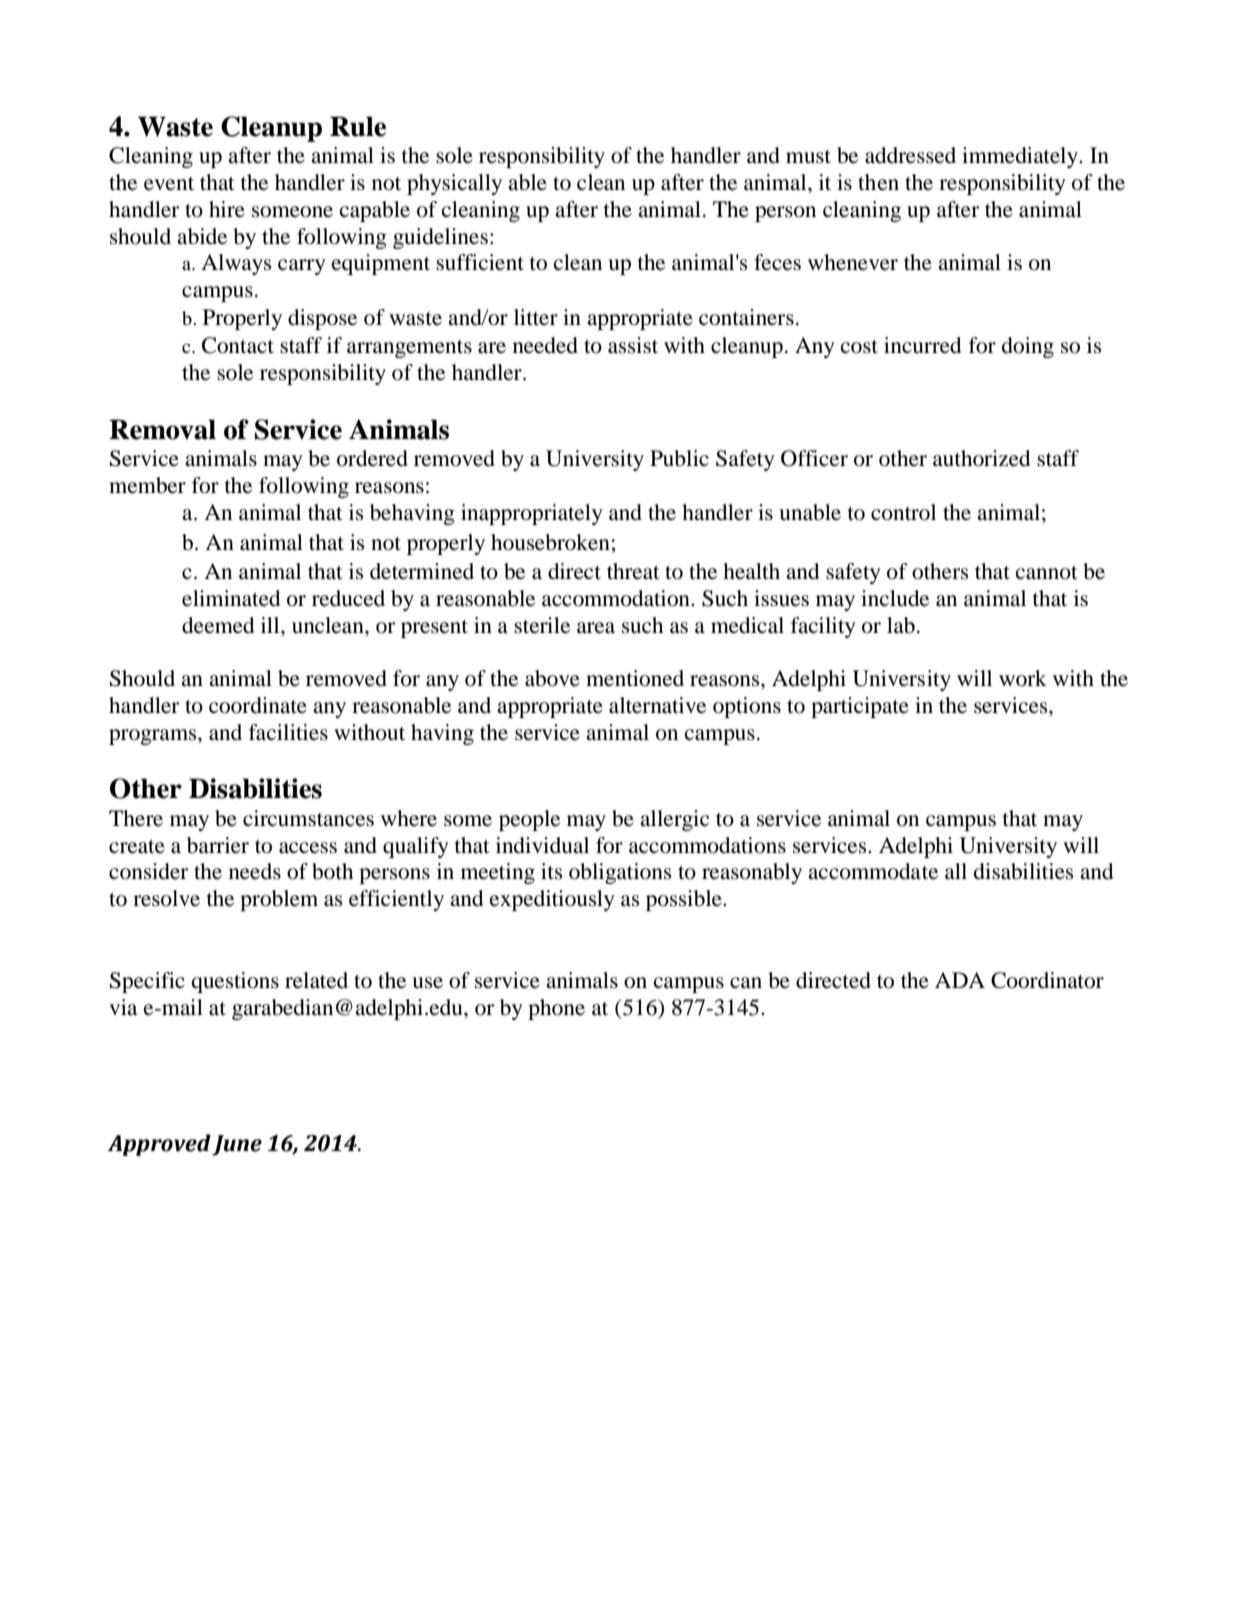 The width and height of the image is (1239, 1604). I want to click on event, so click(169, 184).
